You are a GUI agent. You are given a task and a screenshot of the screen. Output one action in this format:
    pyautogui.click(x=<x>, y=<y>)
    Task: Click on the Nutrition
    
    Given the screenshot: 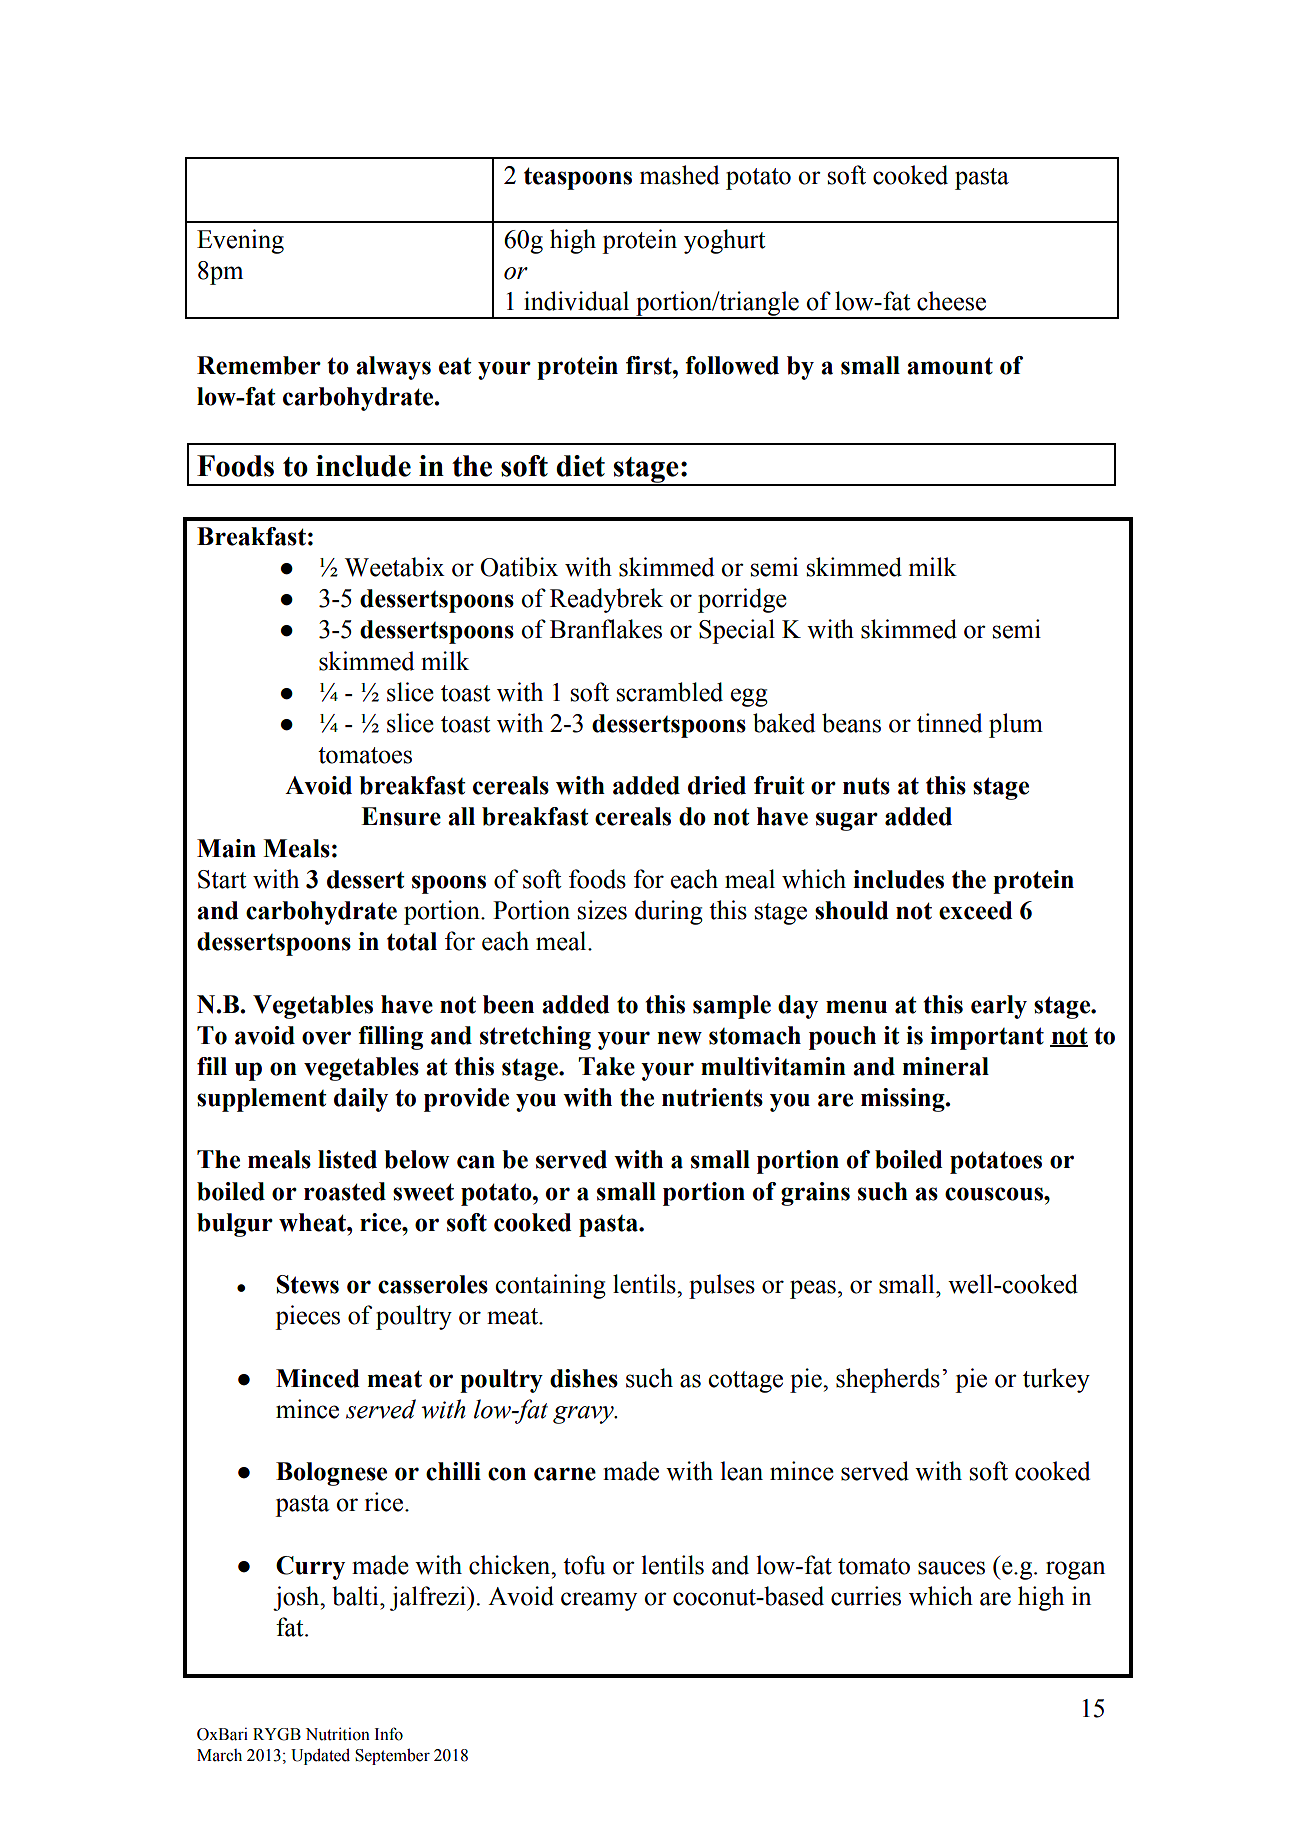 What is the action you would take?
    pyautogui.click(x=337, y=1734)
